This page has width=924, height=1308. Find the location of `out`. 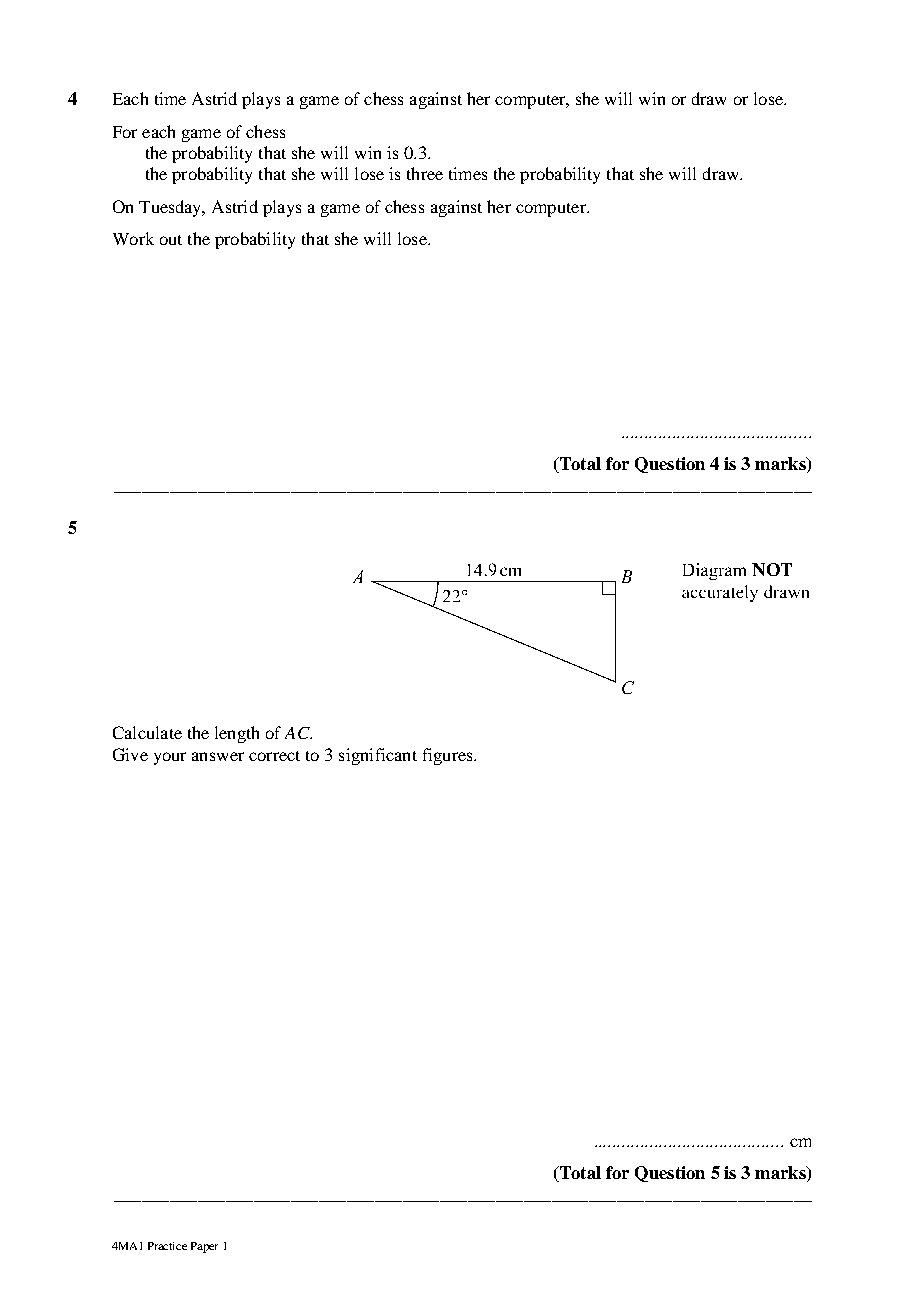

out is located at coordinates (171, 240).
